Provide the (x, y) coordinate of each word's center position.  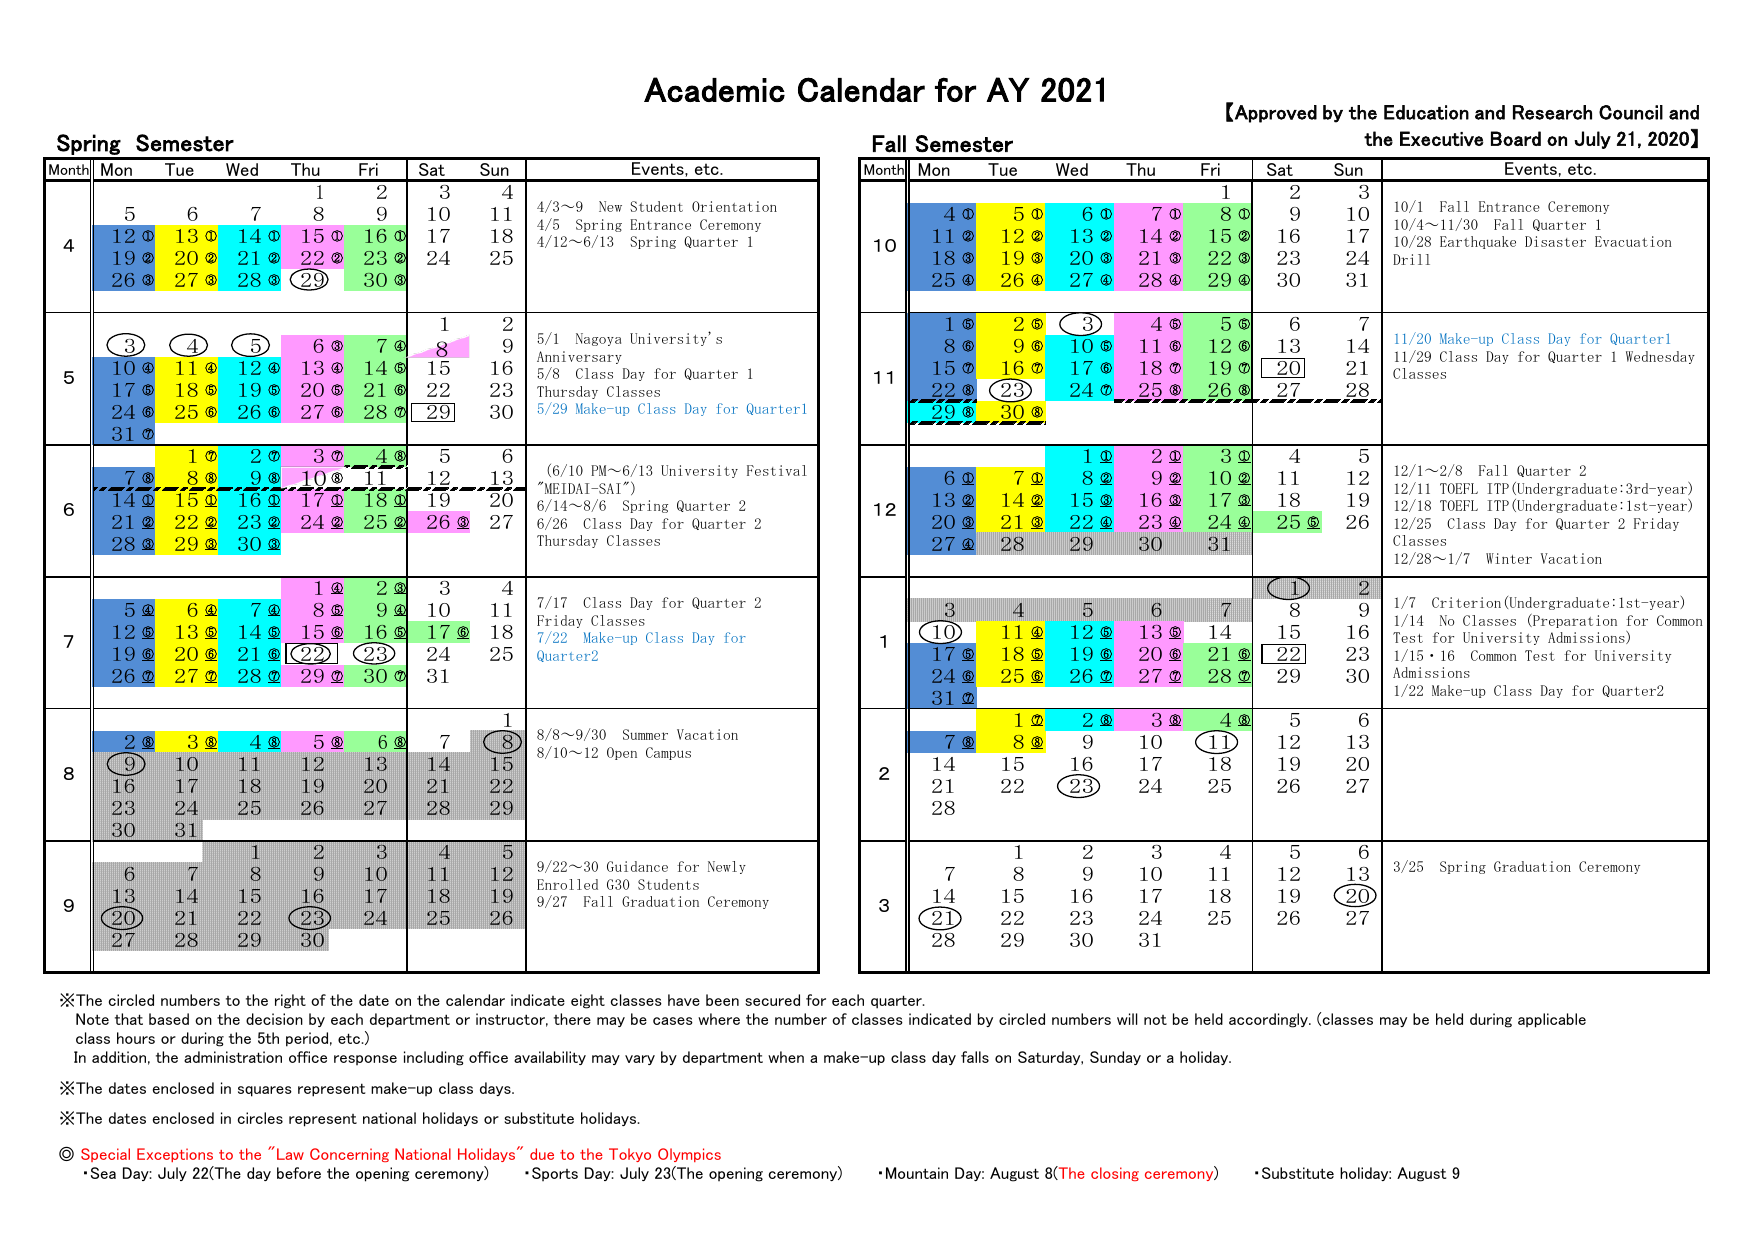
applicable (1552, 1020)
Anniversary (579, 357)
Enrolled (567, 884)
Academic (714, 89)
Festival (777, 470)
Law (290, 1154)
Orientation (734, 206)
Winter (1509, 558)
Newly (727, 867)
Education (1426, 112)
